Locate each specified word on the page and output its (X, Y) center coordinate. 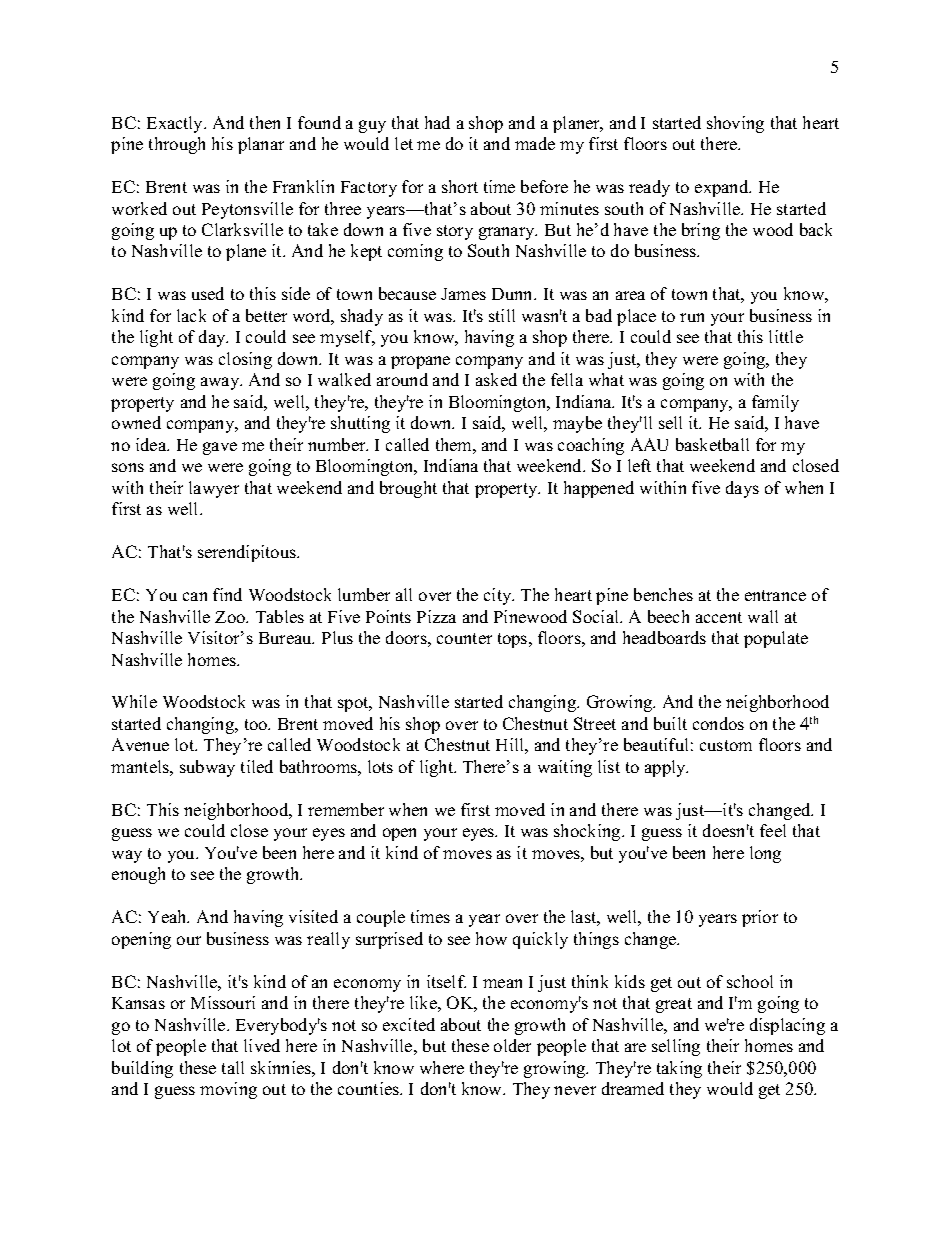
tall (233, 1067)
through (177, 145)
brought (408, 489)
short (460, 186)
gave (220, 448)
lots (380, 766)
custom (726, 745)
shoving (735, 124)
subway (207, 768)
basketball (712, 444)
